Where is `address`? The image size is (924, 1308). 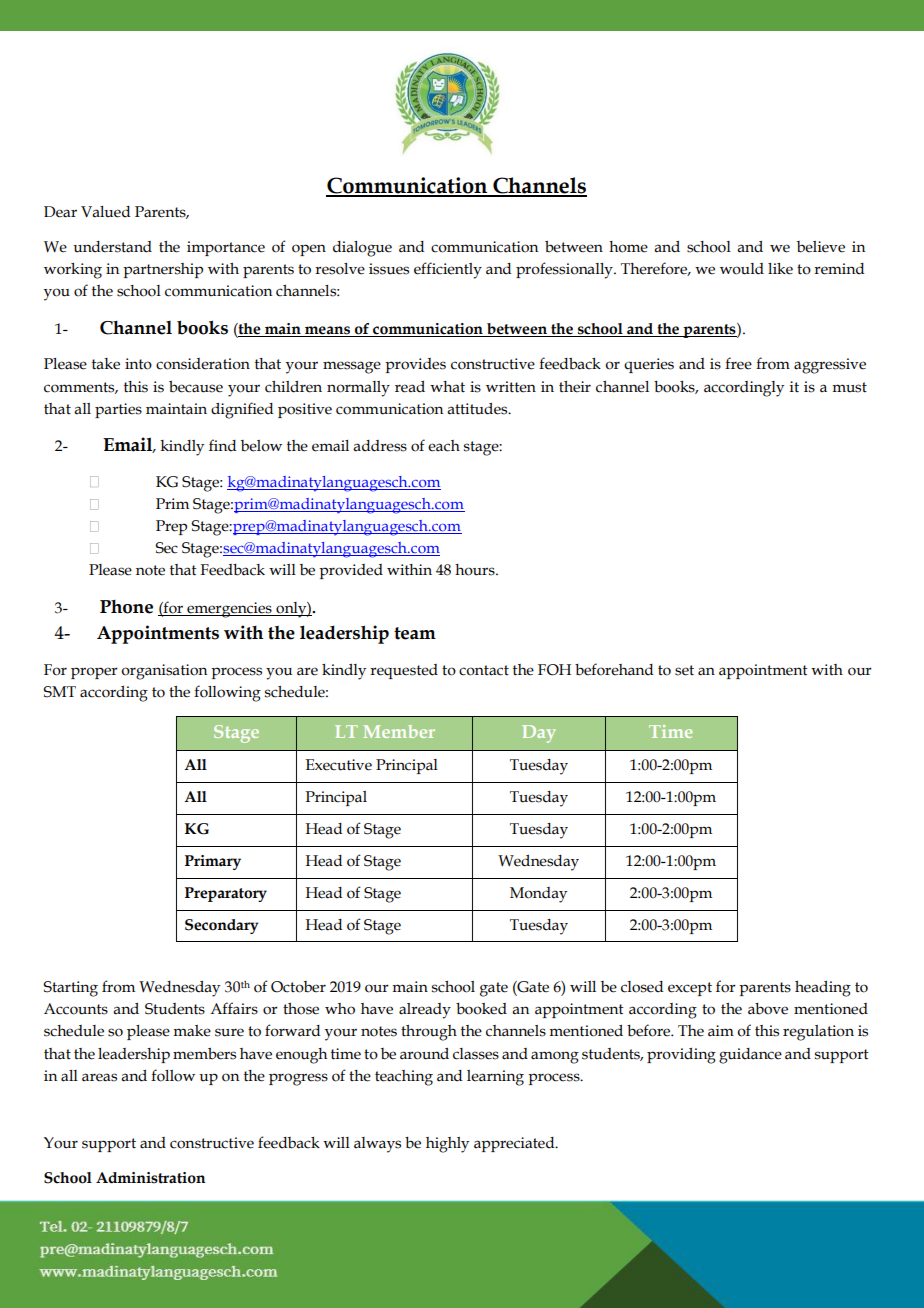
address is located at coordinates (380, 446).
